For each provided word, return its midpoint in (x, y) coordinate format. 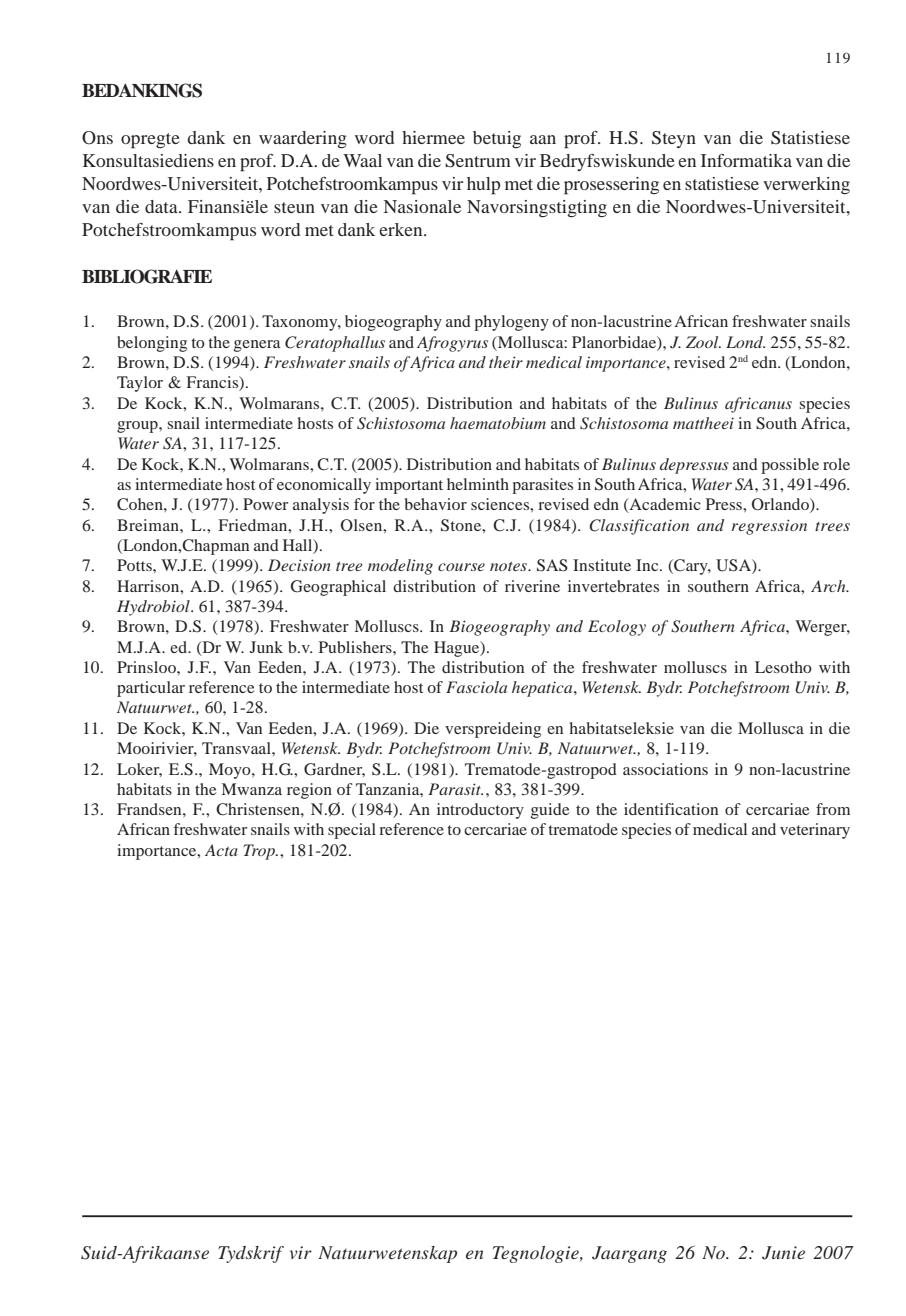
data (162, 206)
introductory (480, 811)
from (833, 809)
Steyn (674, 139)
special (352, 831)
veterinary (815, 831)
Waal (362, 160)
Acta (221, 850)
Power (265, 504)
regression (769, 527)
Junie (783, 1253)
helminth (478, 484)
